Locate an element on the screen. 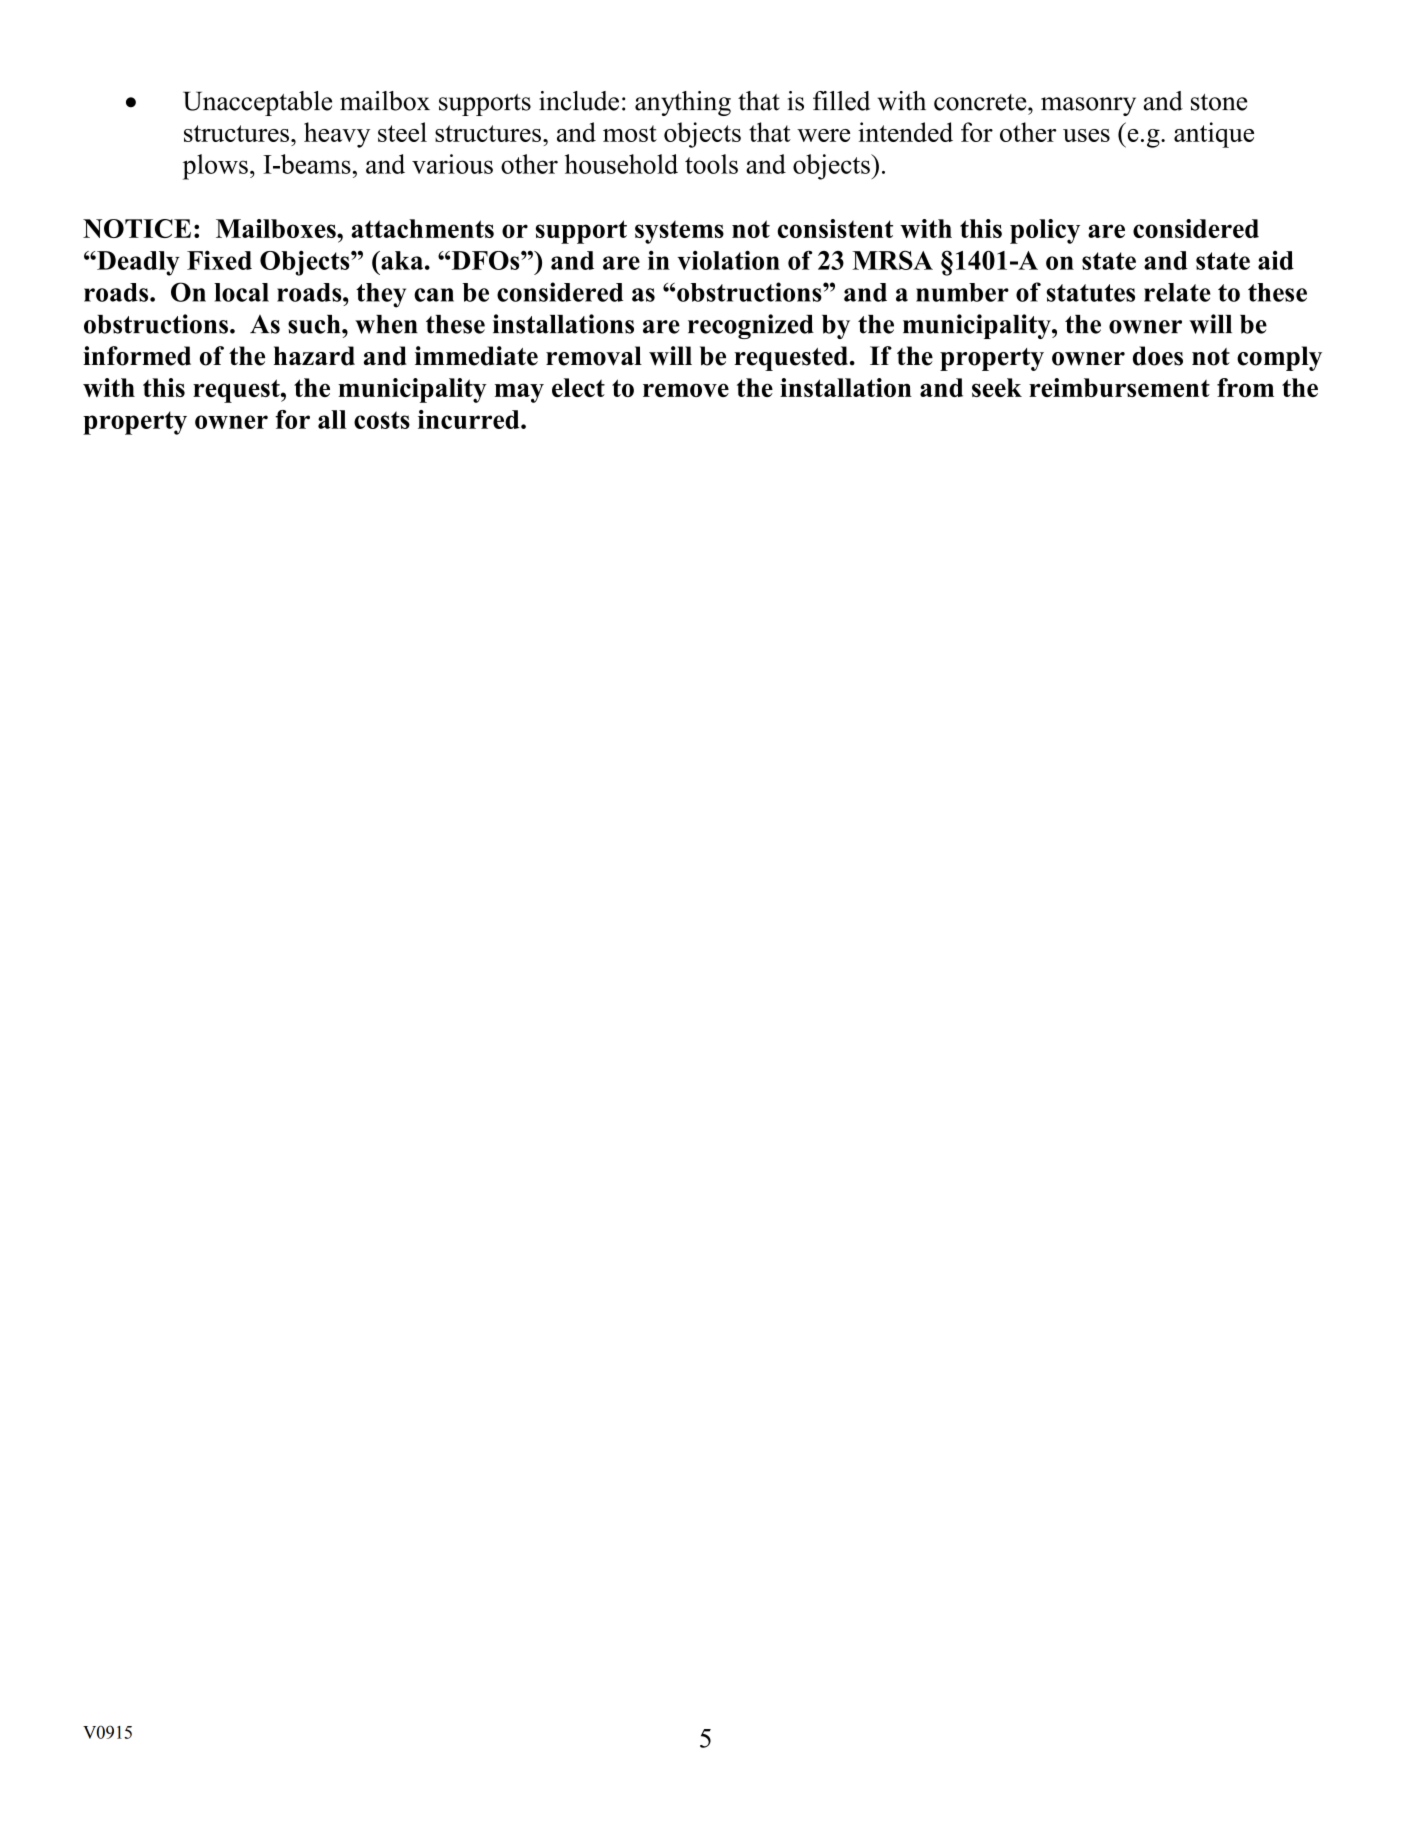 The width and height of the screenshot is (1411, 1826). relate is located at coordinates (1177, 292).
